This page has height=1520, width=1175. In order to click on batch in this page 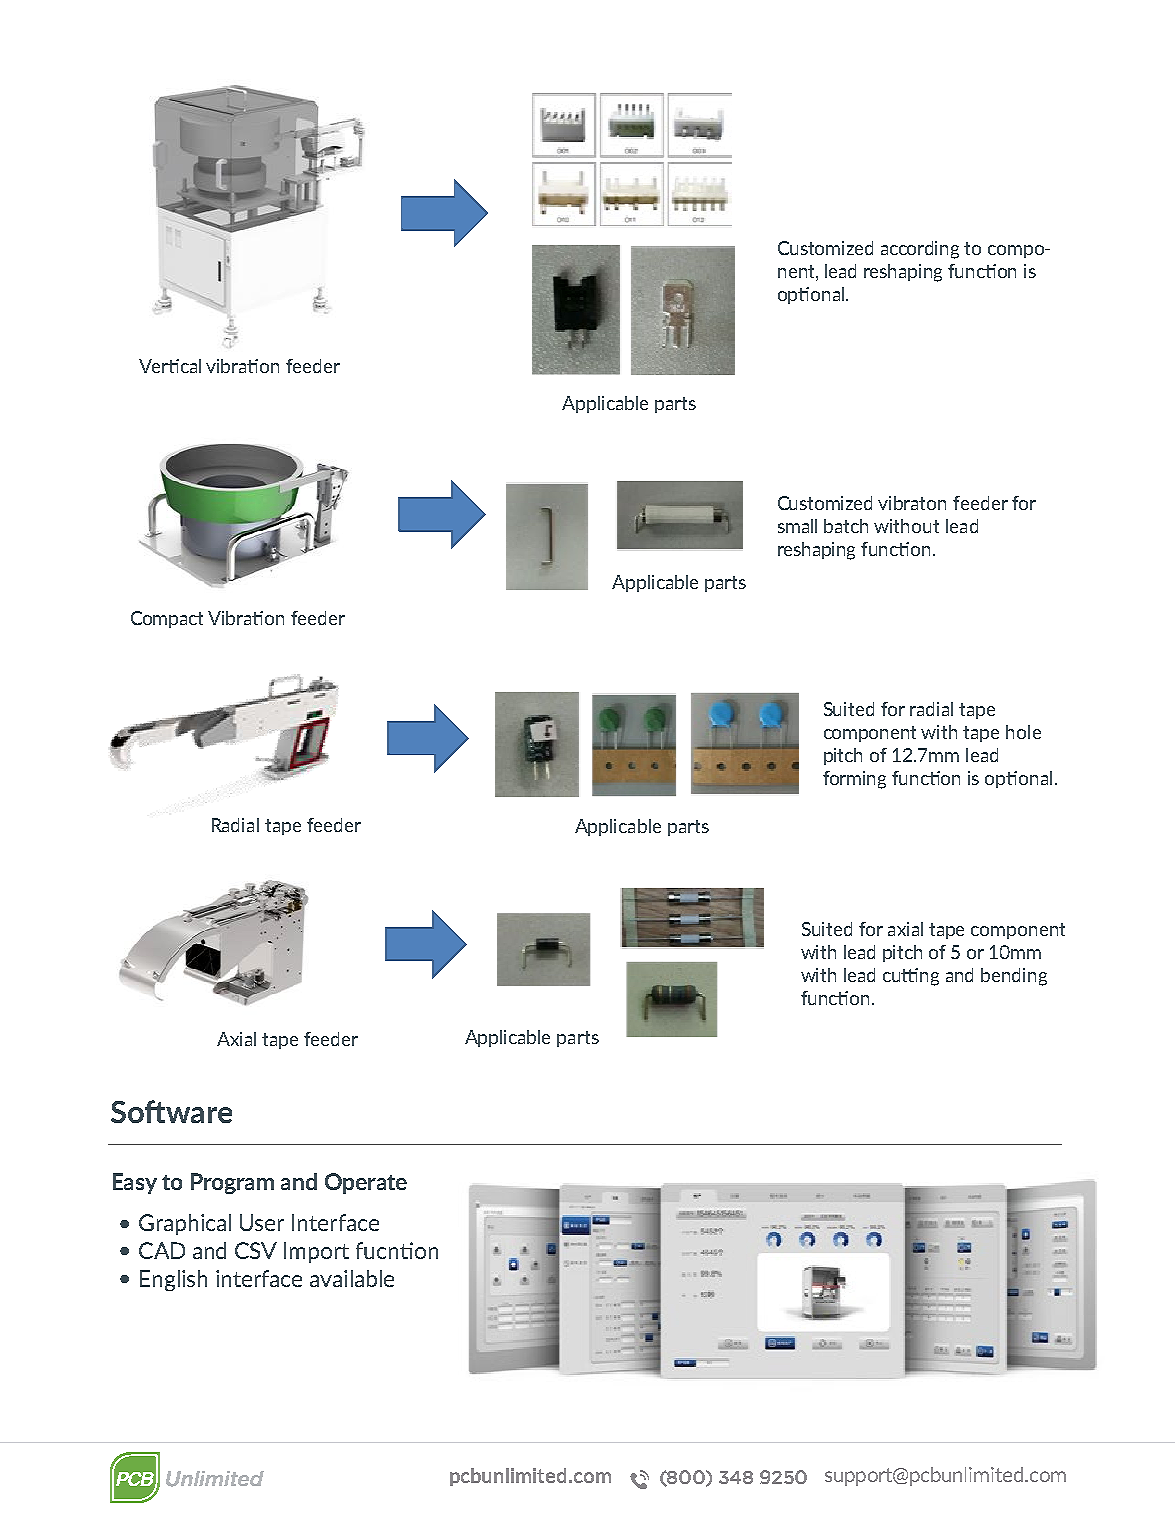, I will do `click(846, 526)`.
